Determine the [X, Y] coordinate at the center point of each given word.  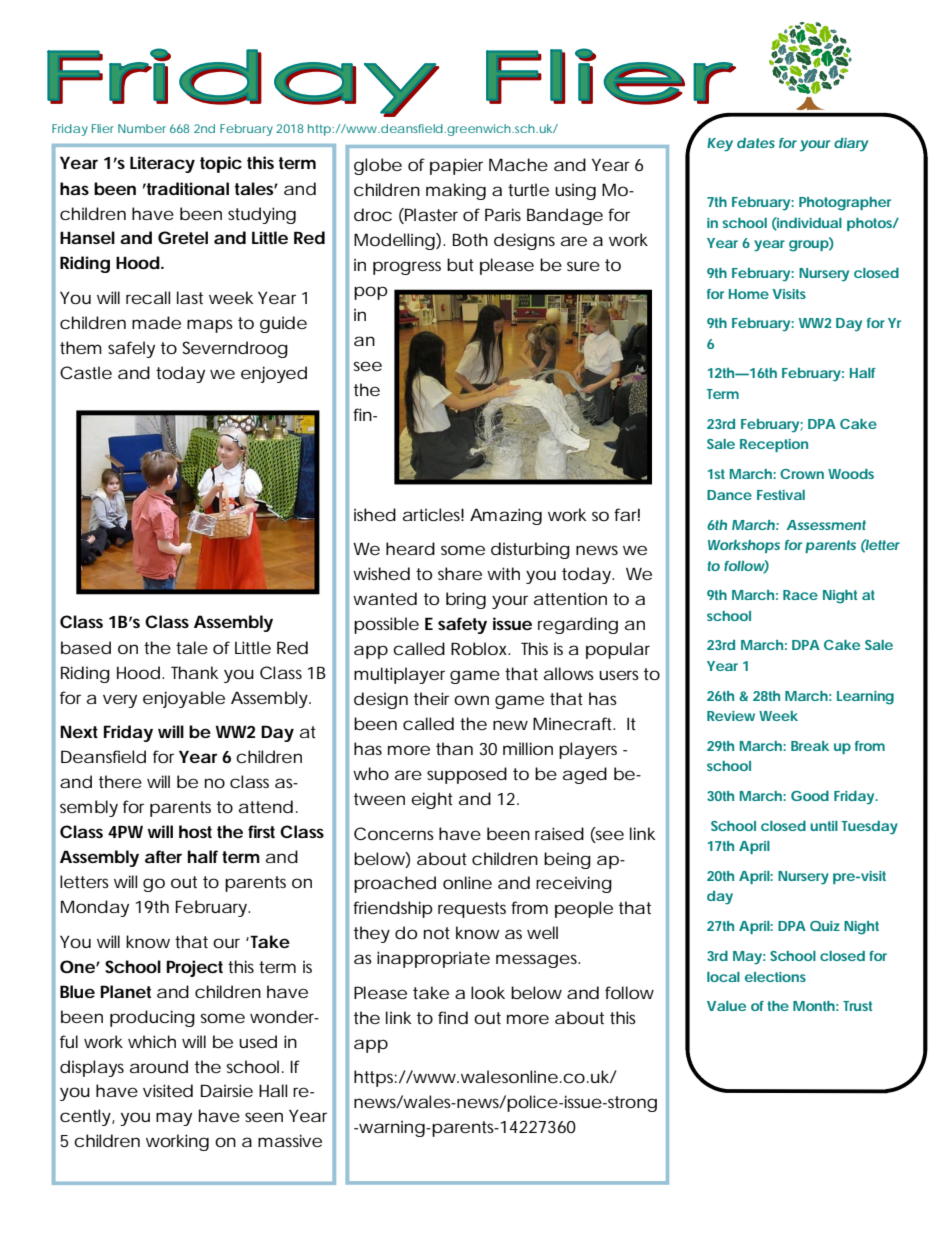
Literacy [162, 164]
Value [726, 1006]
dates [756, 143]
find [453, 1017]
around [159, 1066]
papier [456, 166]
